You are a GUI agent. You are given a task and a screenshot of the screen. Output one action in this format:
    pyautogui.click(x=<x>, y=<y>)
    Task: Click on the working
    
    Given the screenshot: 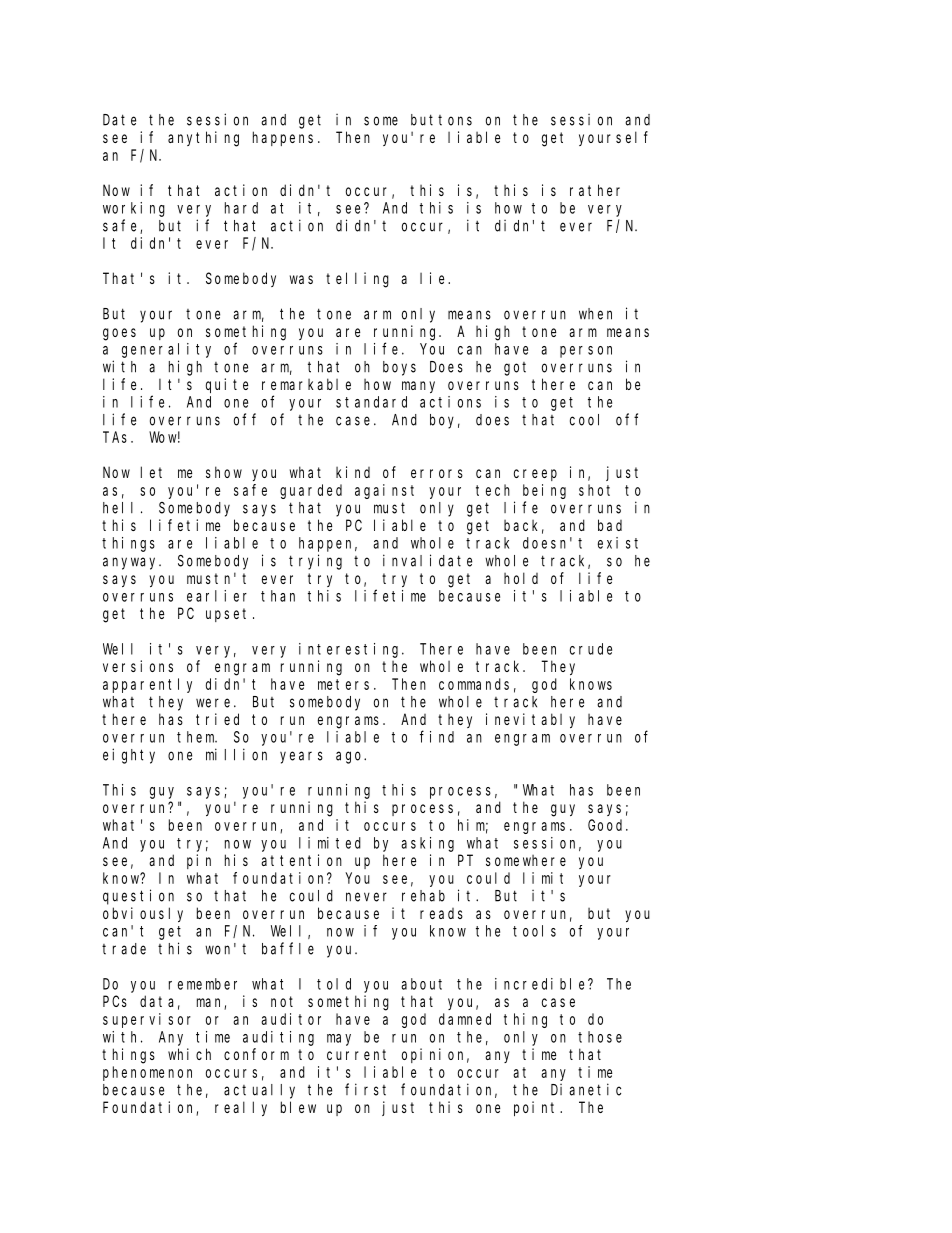 What is the action you would take?
    pyautogui.click(x=134, y=209)
